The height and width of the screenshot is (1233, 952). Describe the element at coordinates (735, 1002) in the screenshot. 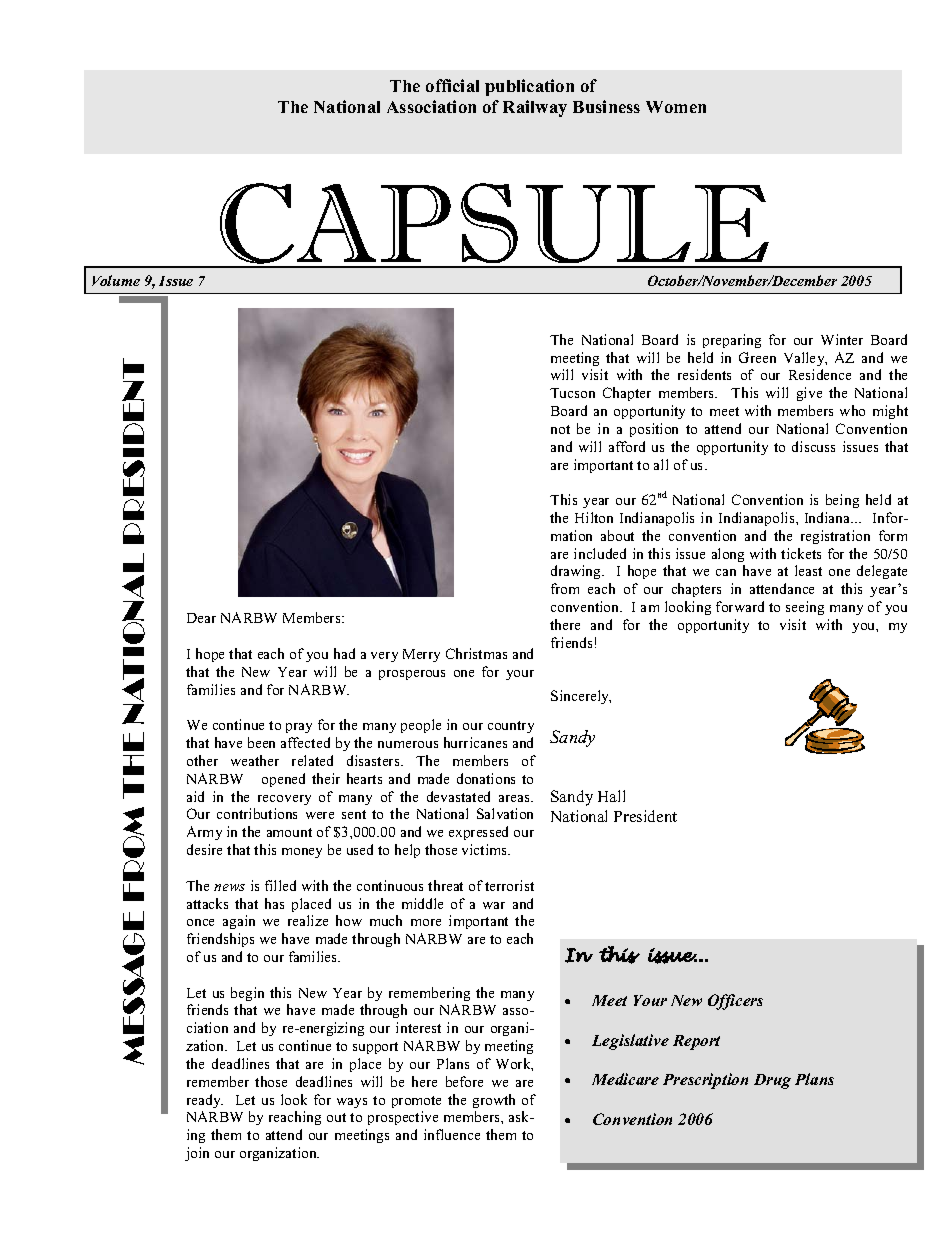

I see `Officers` at that location.
